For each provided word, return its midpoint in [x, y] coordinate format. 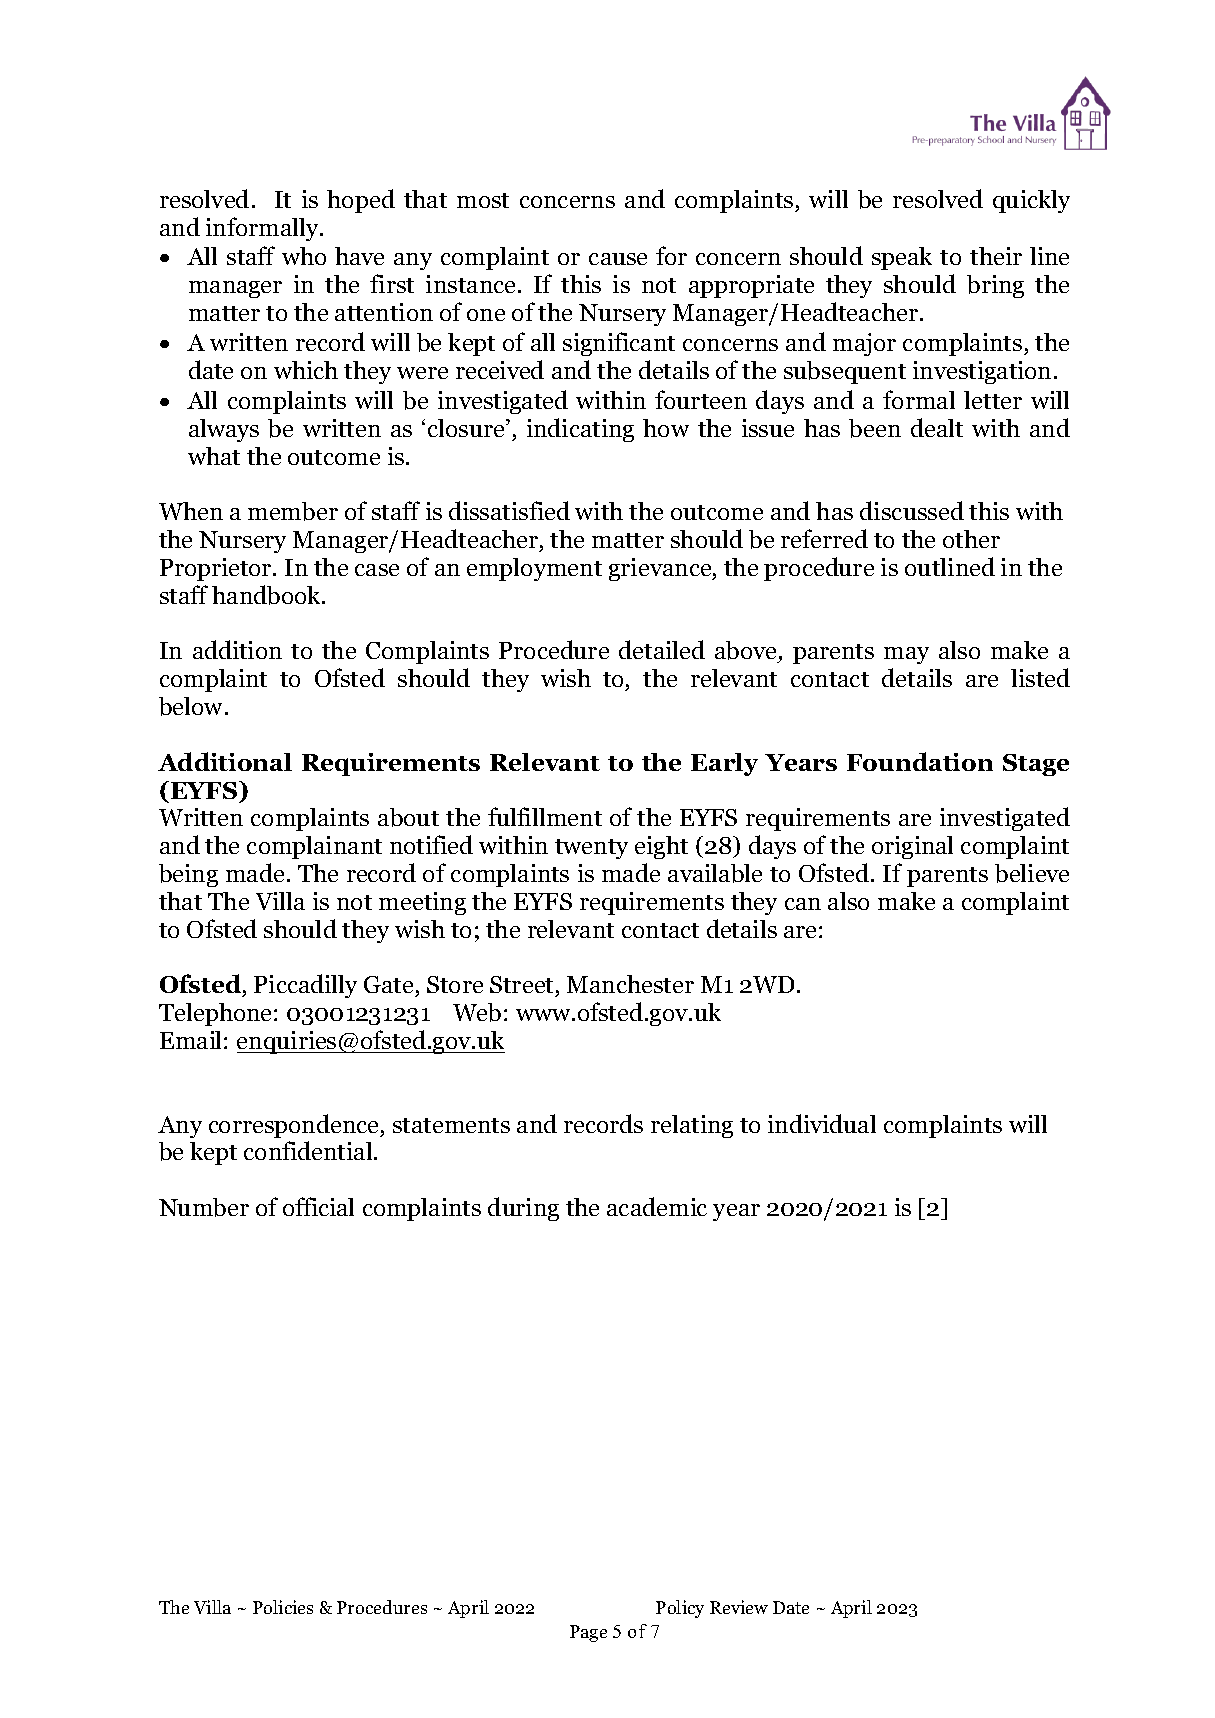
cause [618, 259]
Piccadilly [305, 986]
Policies [283, 1607]
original [912, 847]
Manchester [630, 984]
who [304, 256]
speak [902, 258]
